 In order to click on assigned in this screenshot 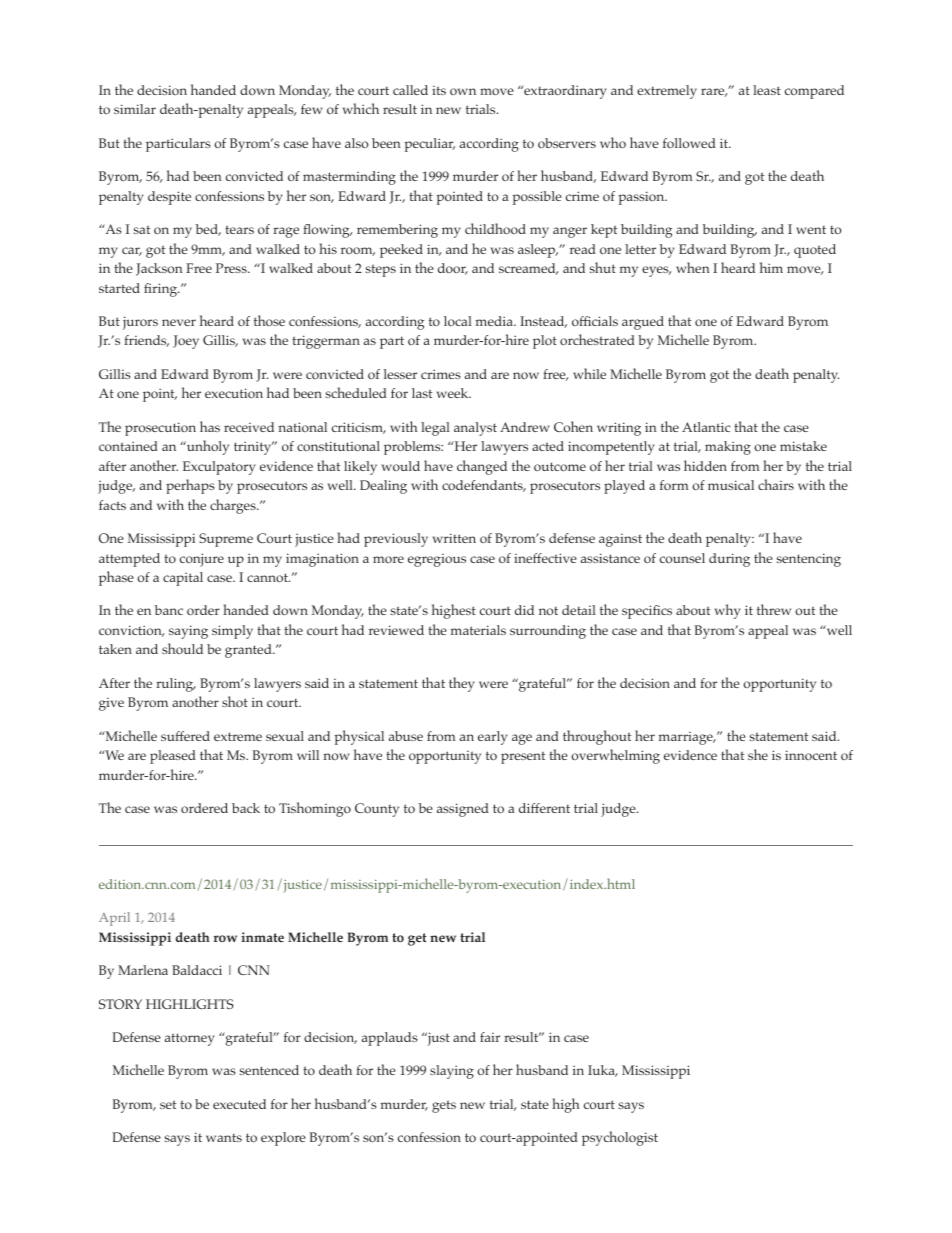, I will do `click(463, 810)`.
